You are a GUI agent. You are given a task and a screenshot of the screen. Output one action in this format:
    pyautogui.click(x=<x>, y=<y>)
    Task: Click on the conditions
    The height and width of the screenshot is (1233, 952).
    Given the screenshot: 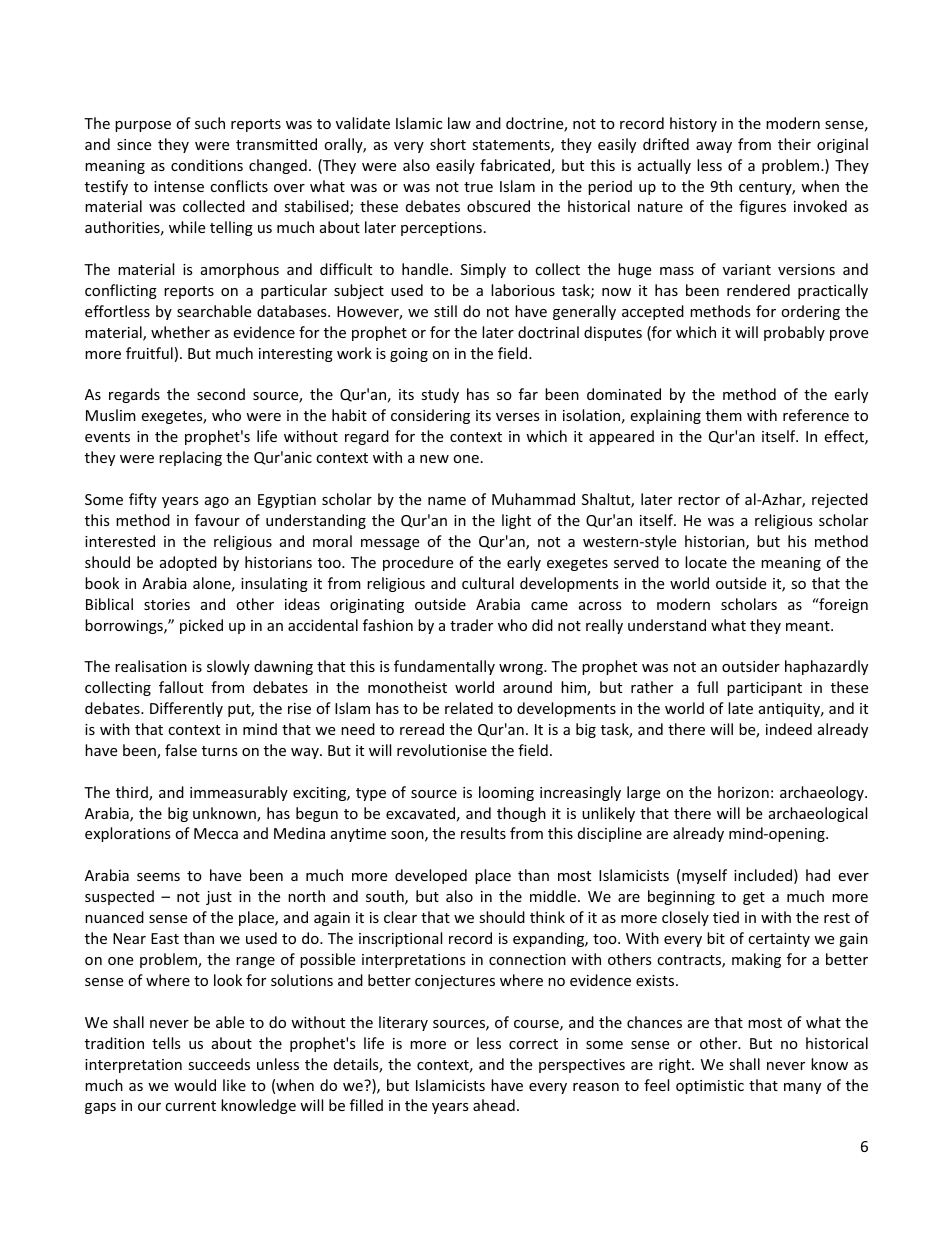 What is the action you would take?
    pyautogui.click(x=207, y=165)
